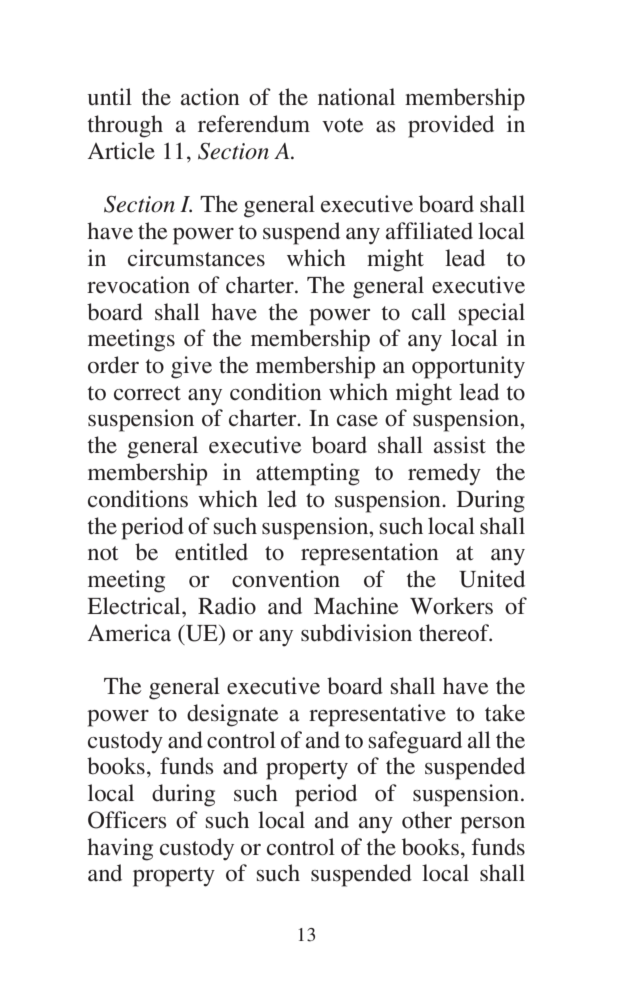  Describe the element at coordinates (308, 474) in the screenshot. I see `attempting` at that location.
